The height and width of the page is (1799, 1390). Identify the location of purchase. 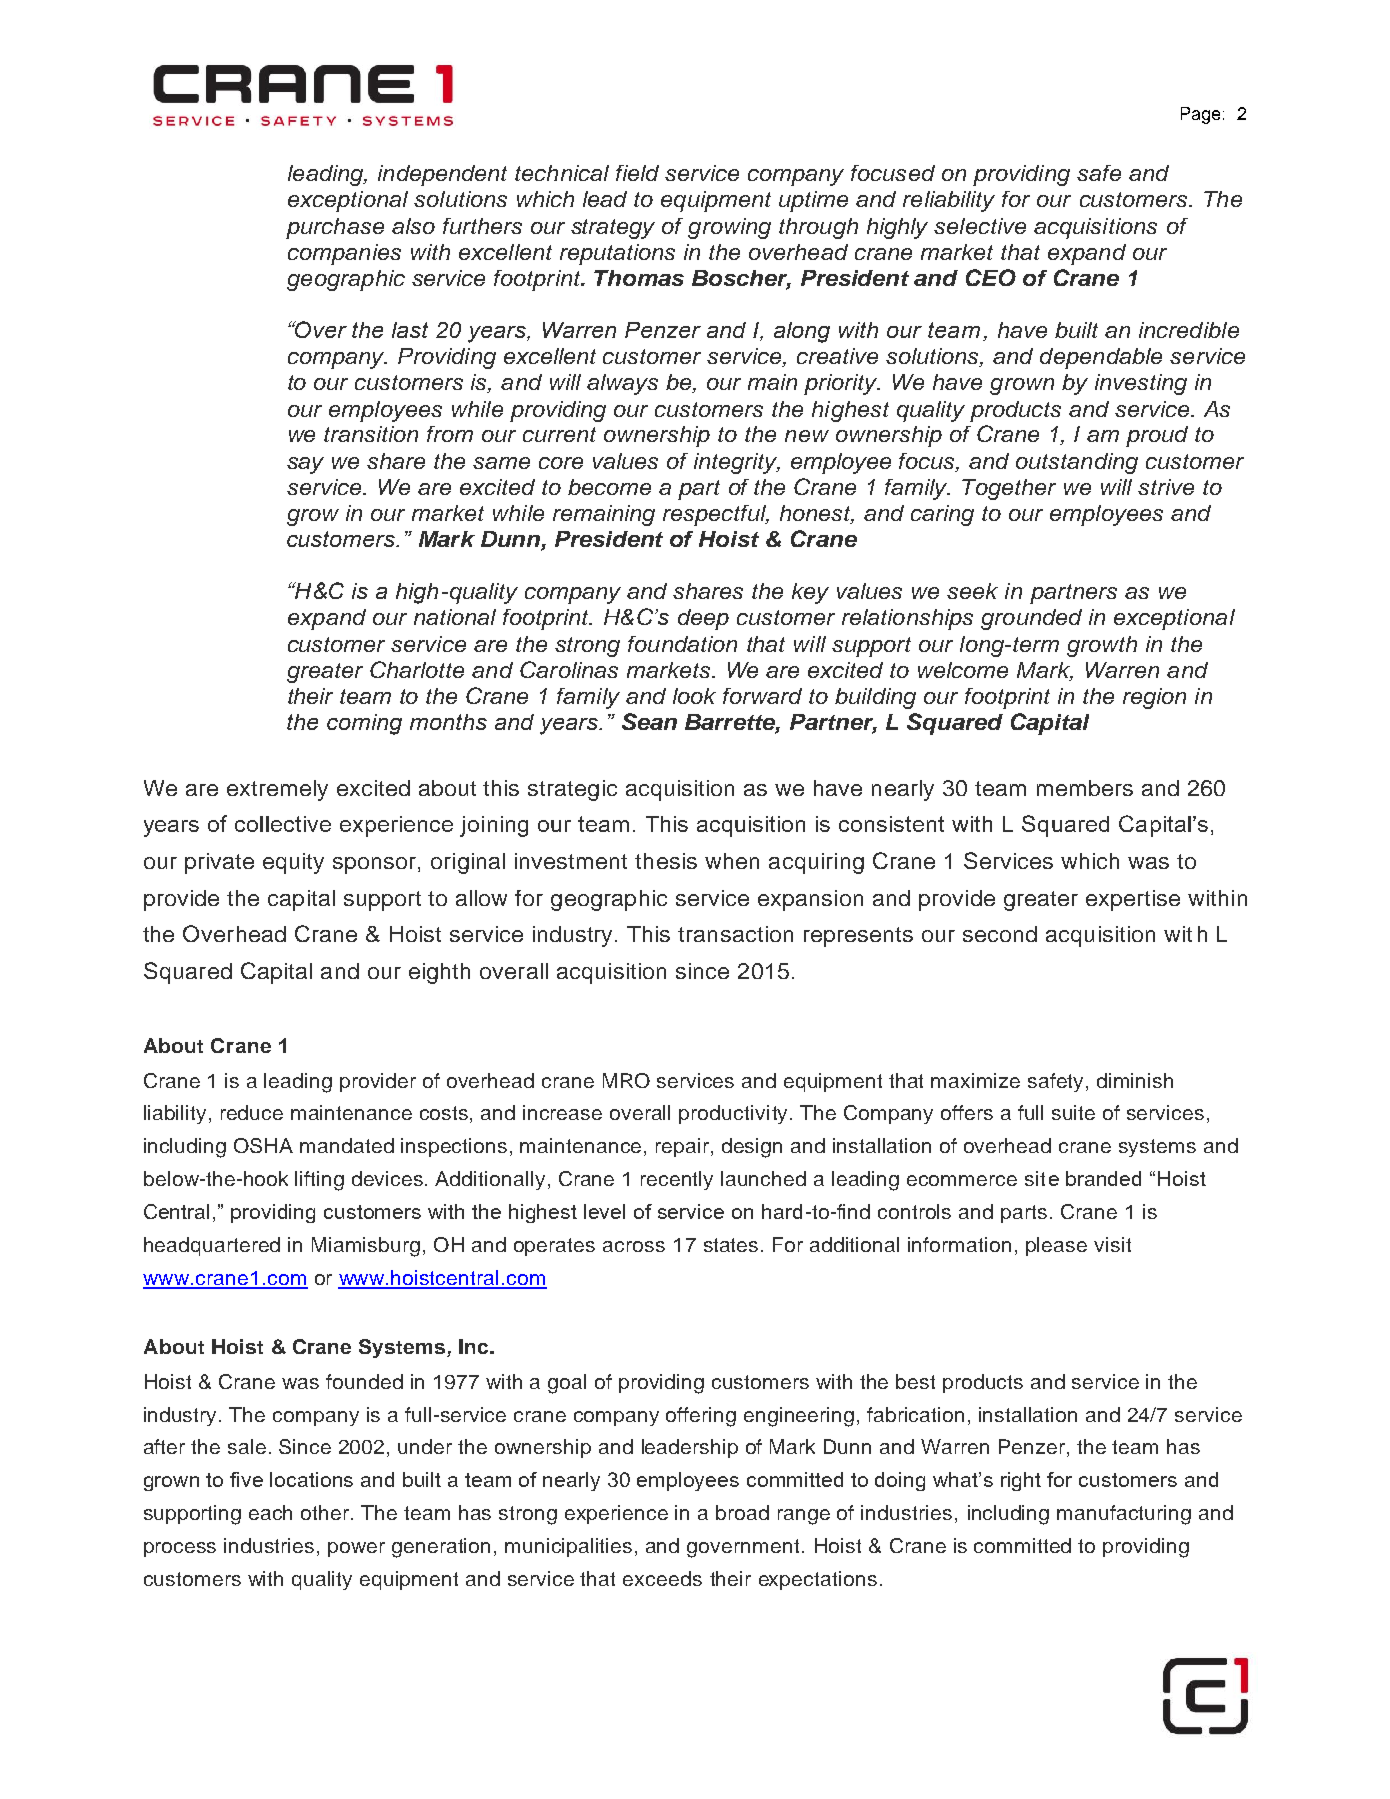
(335, 228).
